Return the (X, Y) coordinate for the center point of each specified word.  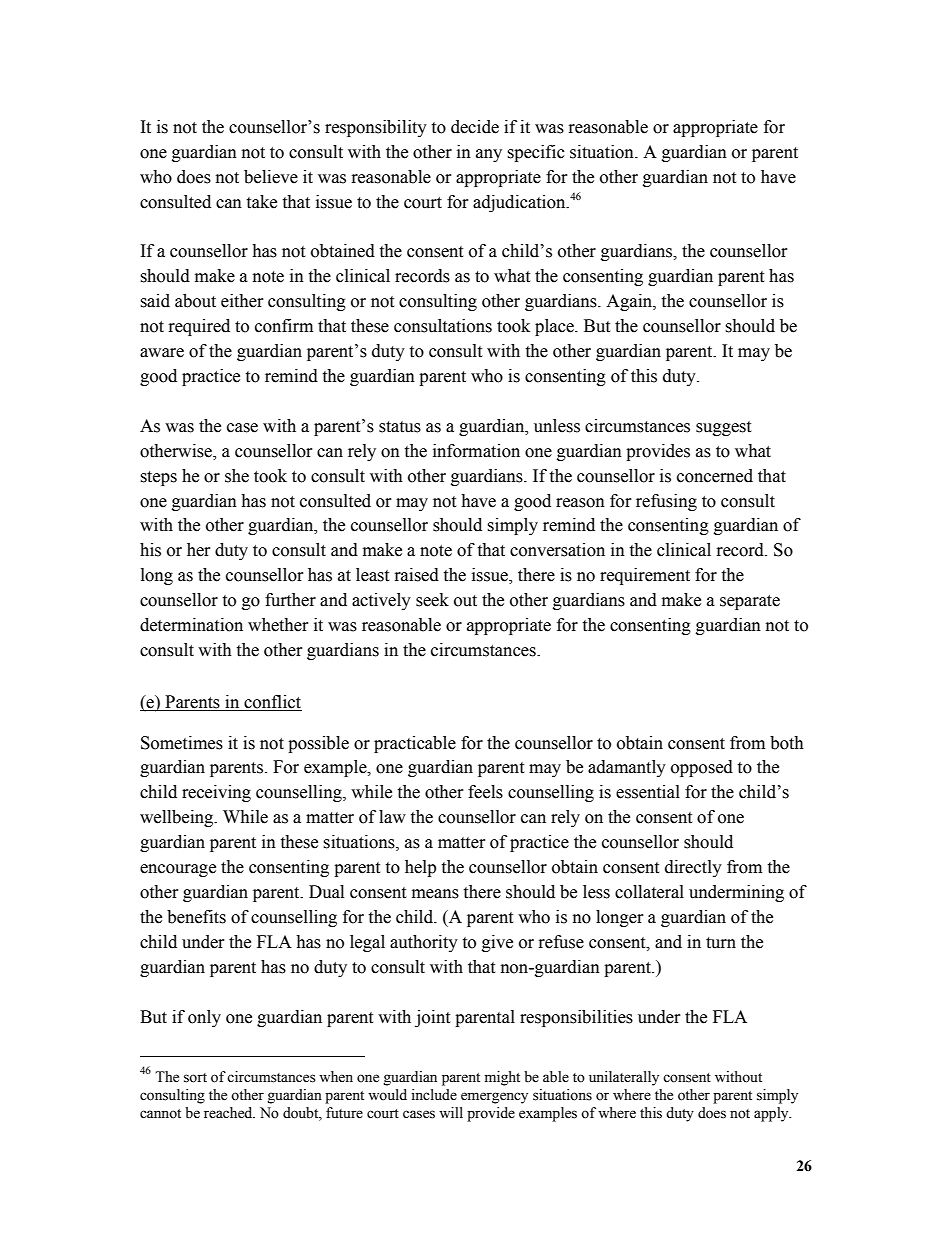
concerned (715, 476)
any (489, 155)
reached (229, 1113)
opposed (702, 768)
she (237, 476)
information (476, 451)
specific (536, 153)
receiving (216, 793)
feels (485, 792)
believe (271, 177)
